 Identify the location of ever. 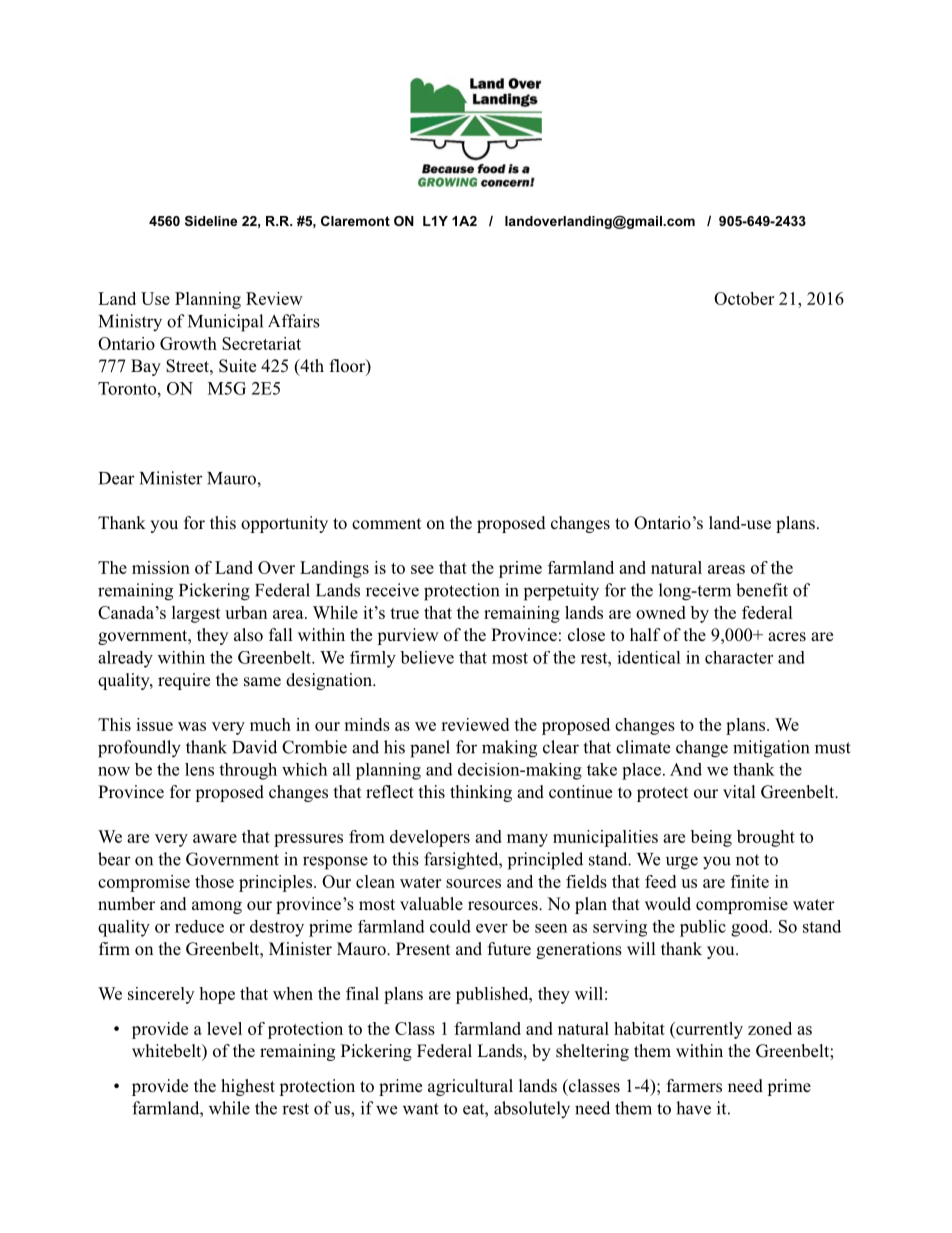
(492, 928).
